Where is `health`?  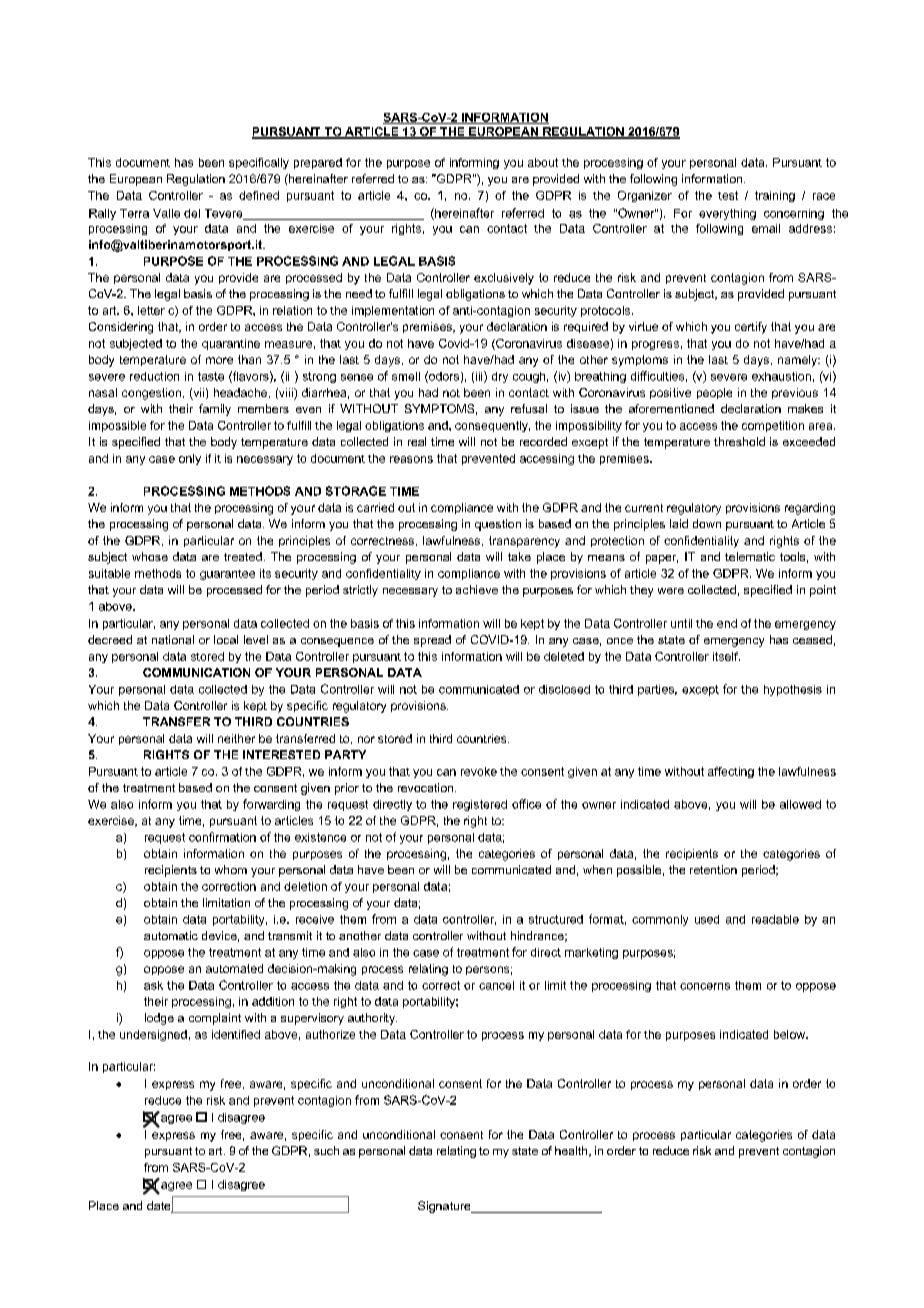
health is located at coordinates (572, 1151).
